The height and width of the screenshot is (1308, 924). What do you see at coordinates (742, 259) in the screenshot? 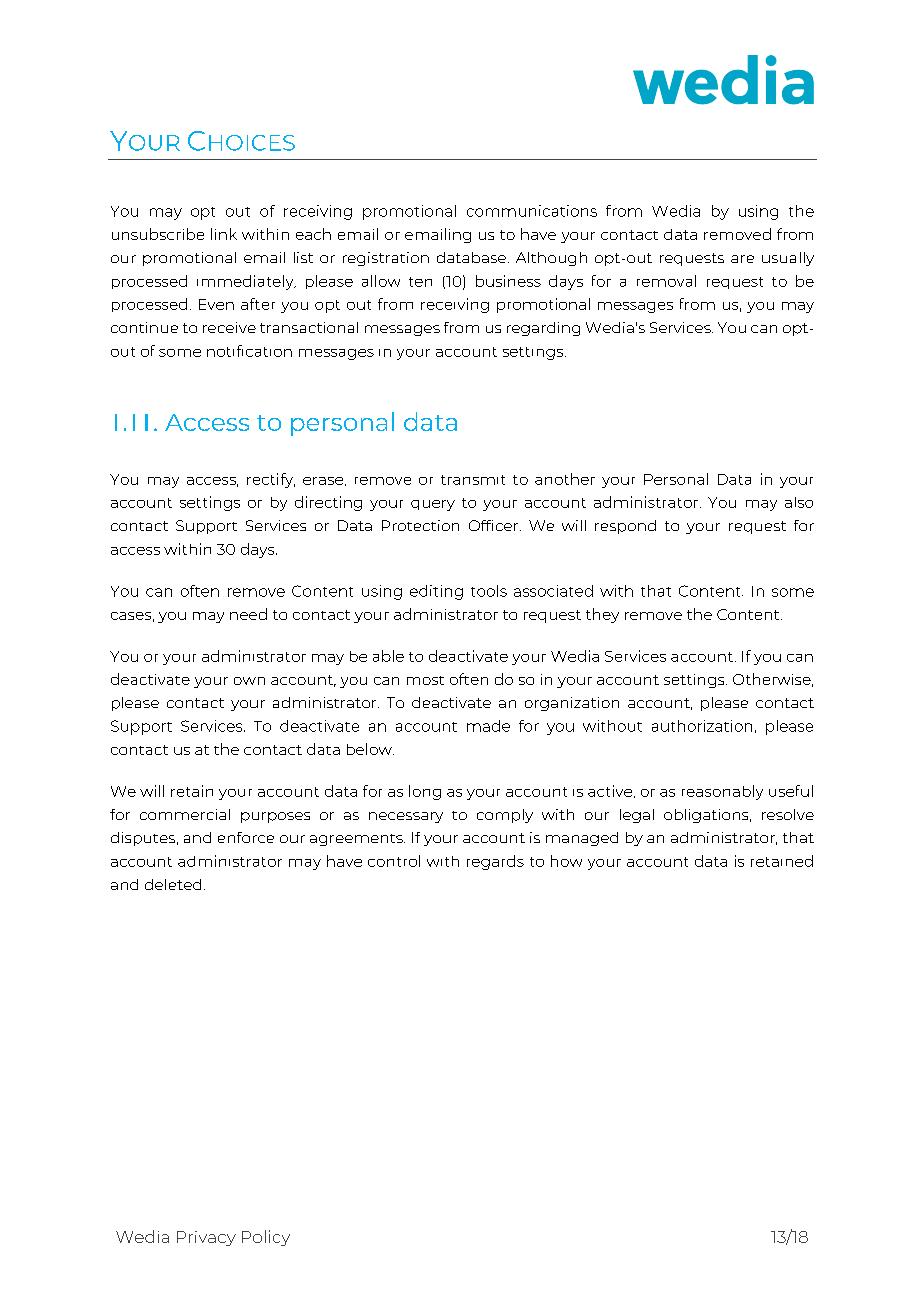
I see `are` at bounding box center [742, 259].
